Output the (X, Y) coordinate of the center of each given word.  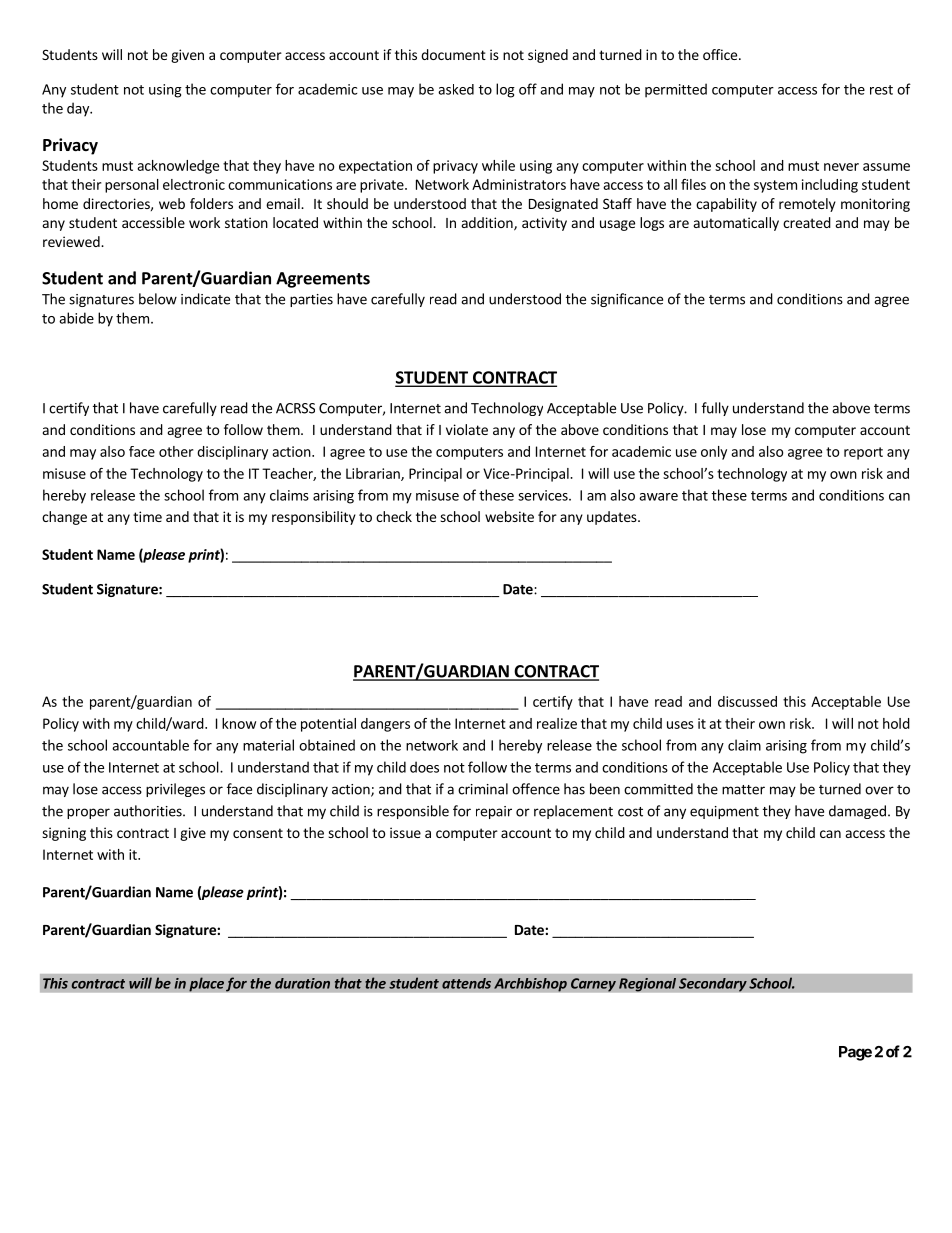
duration (302, 983)
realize (557, 723)
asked (456, 89)
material (268, 745)
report (863, 453)
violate (467, 429)
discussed (747, 701)
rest (881, 90)
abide (76, 318)
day (79, 109)
